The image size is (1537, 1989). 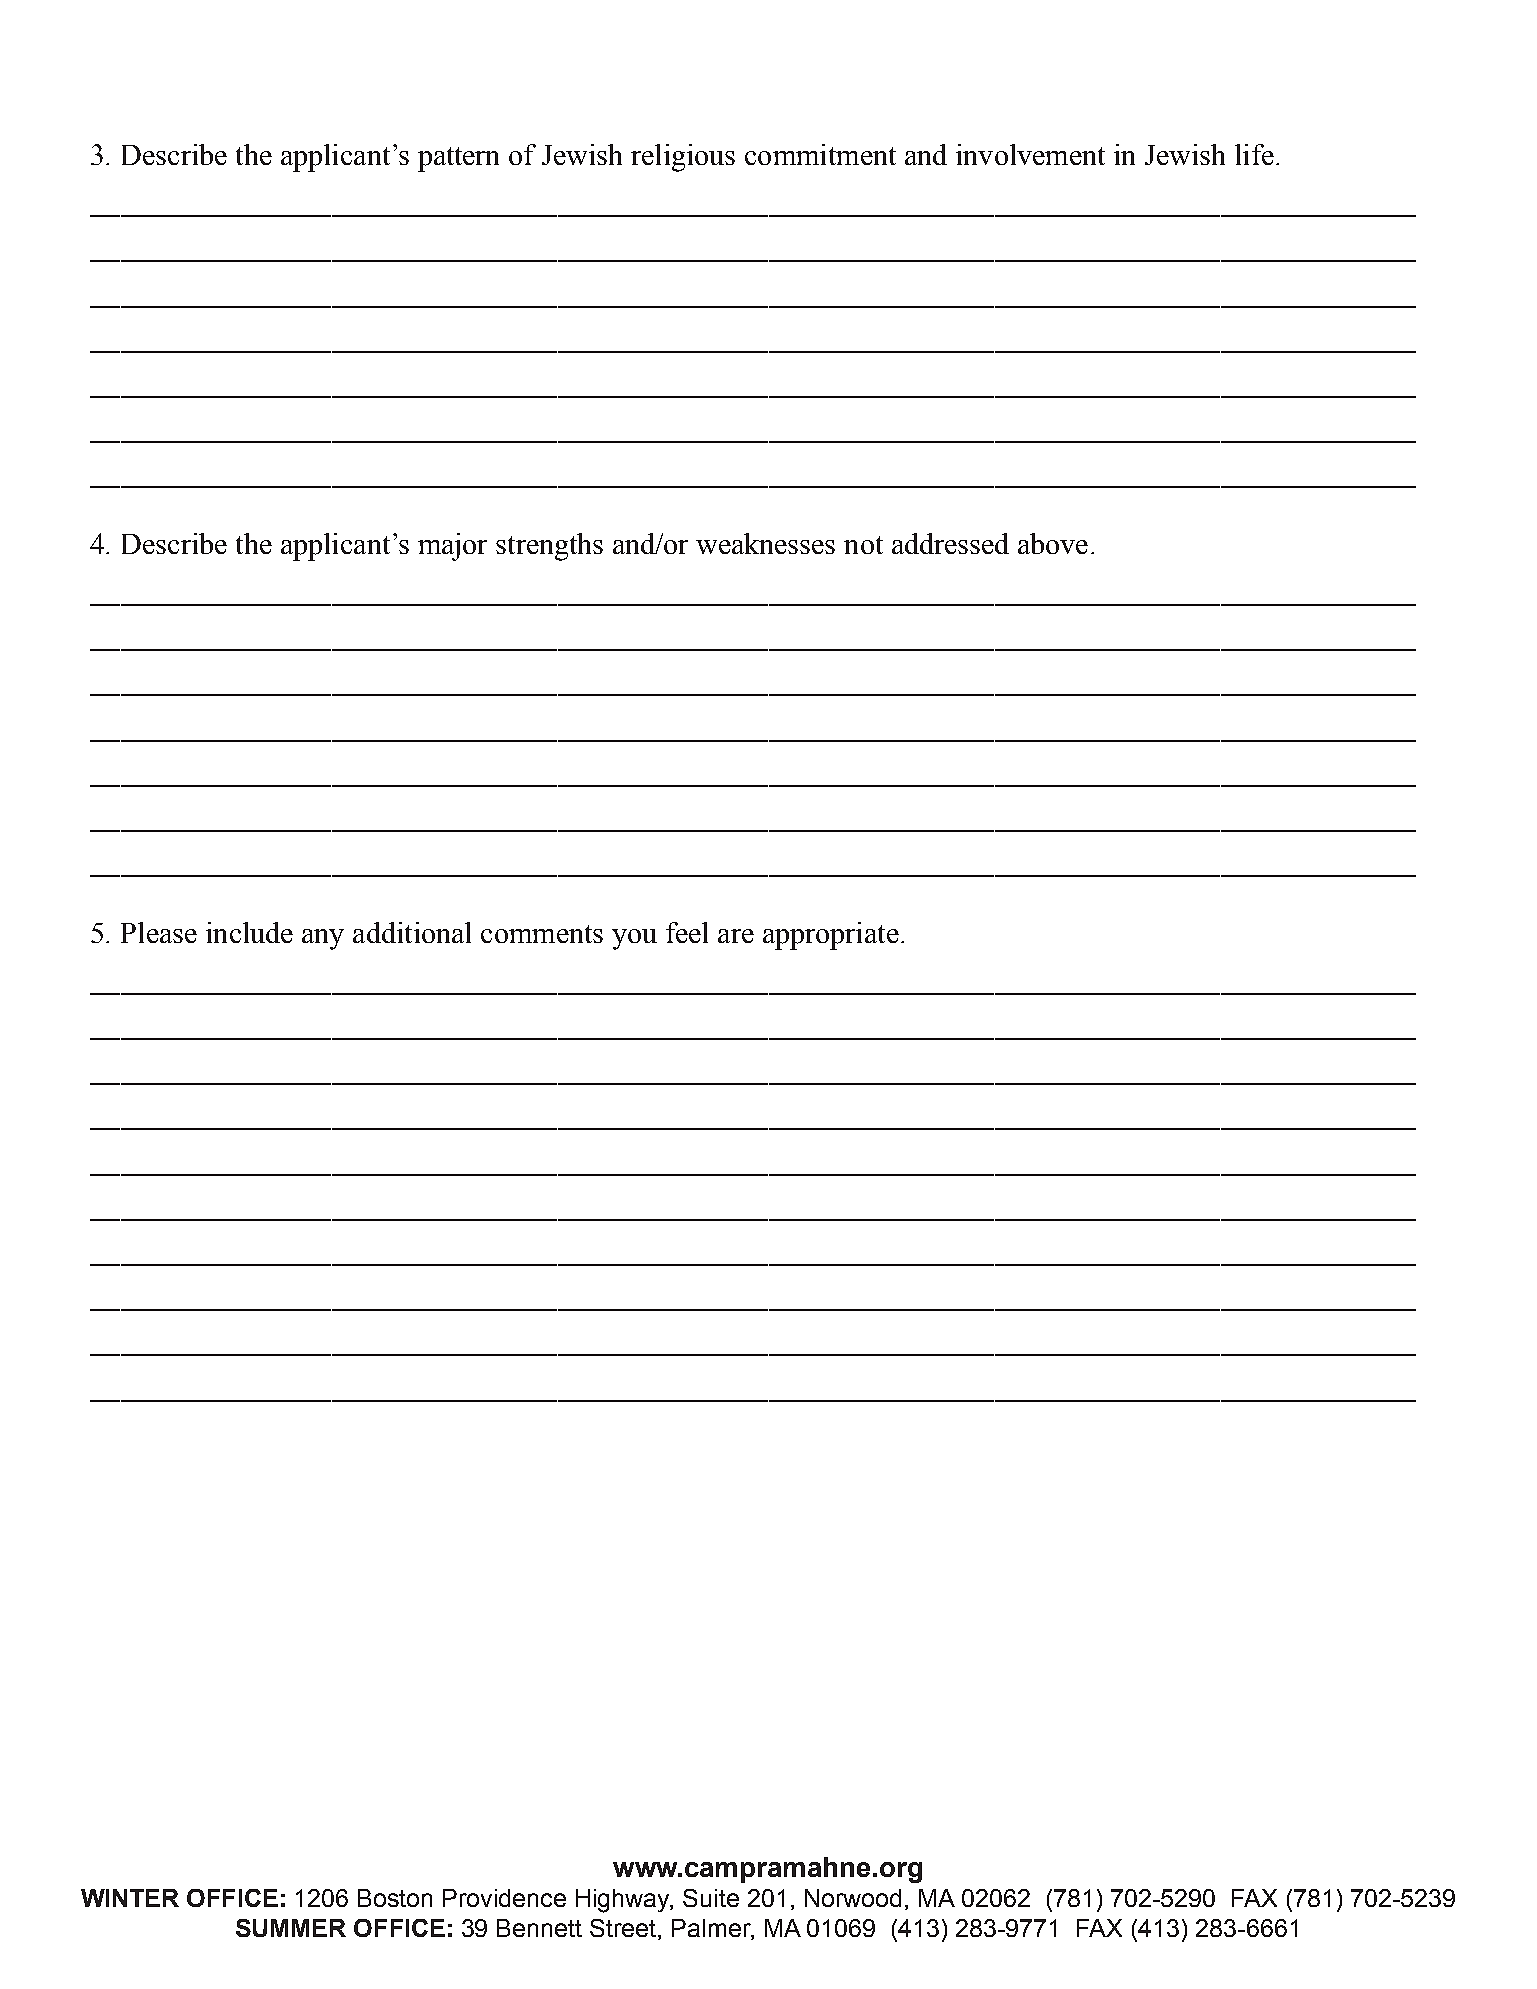 I want to click on SUMMER, so click(x=291, y=1928).
